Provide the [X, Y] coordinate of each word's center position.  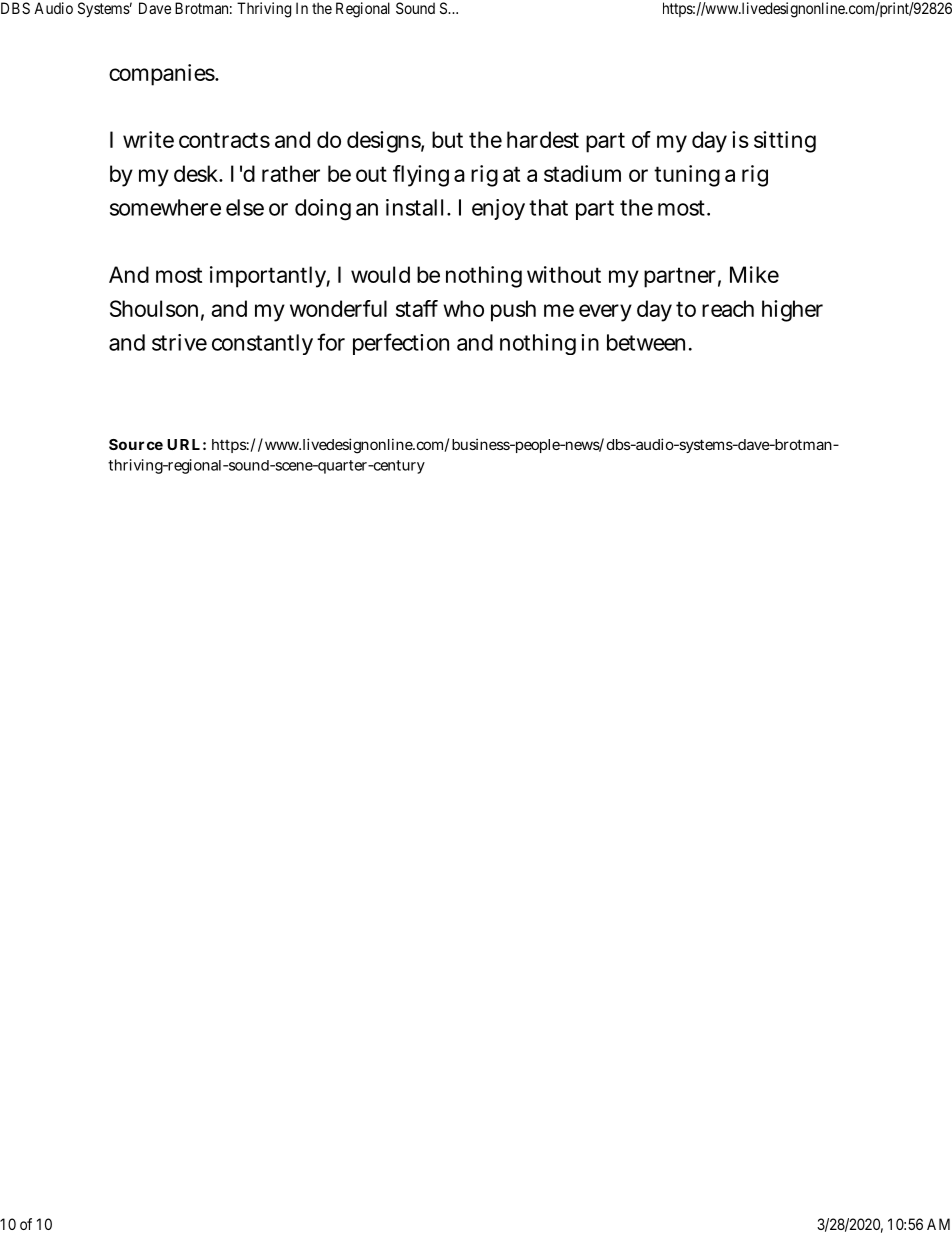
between [648, 342]
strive [179, 342]
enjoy [498, 209]
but [447, 139]
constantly [262, 344]
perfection [401, 344]
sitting [785, 142]
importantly [270, 277]
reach [728, 308]
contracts [224, 140]
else [245, 207]
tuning [687, 176]
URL [183, 444]
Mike [754, 274]
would [380, 274]
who [463, 308]
